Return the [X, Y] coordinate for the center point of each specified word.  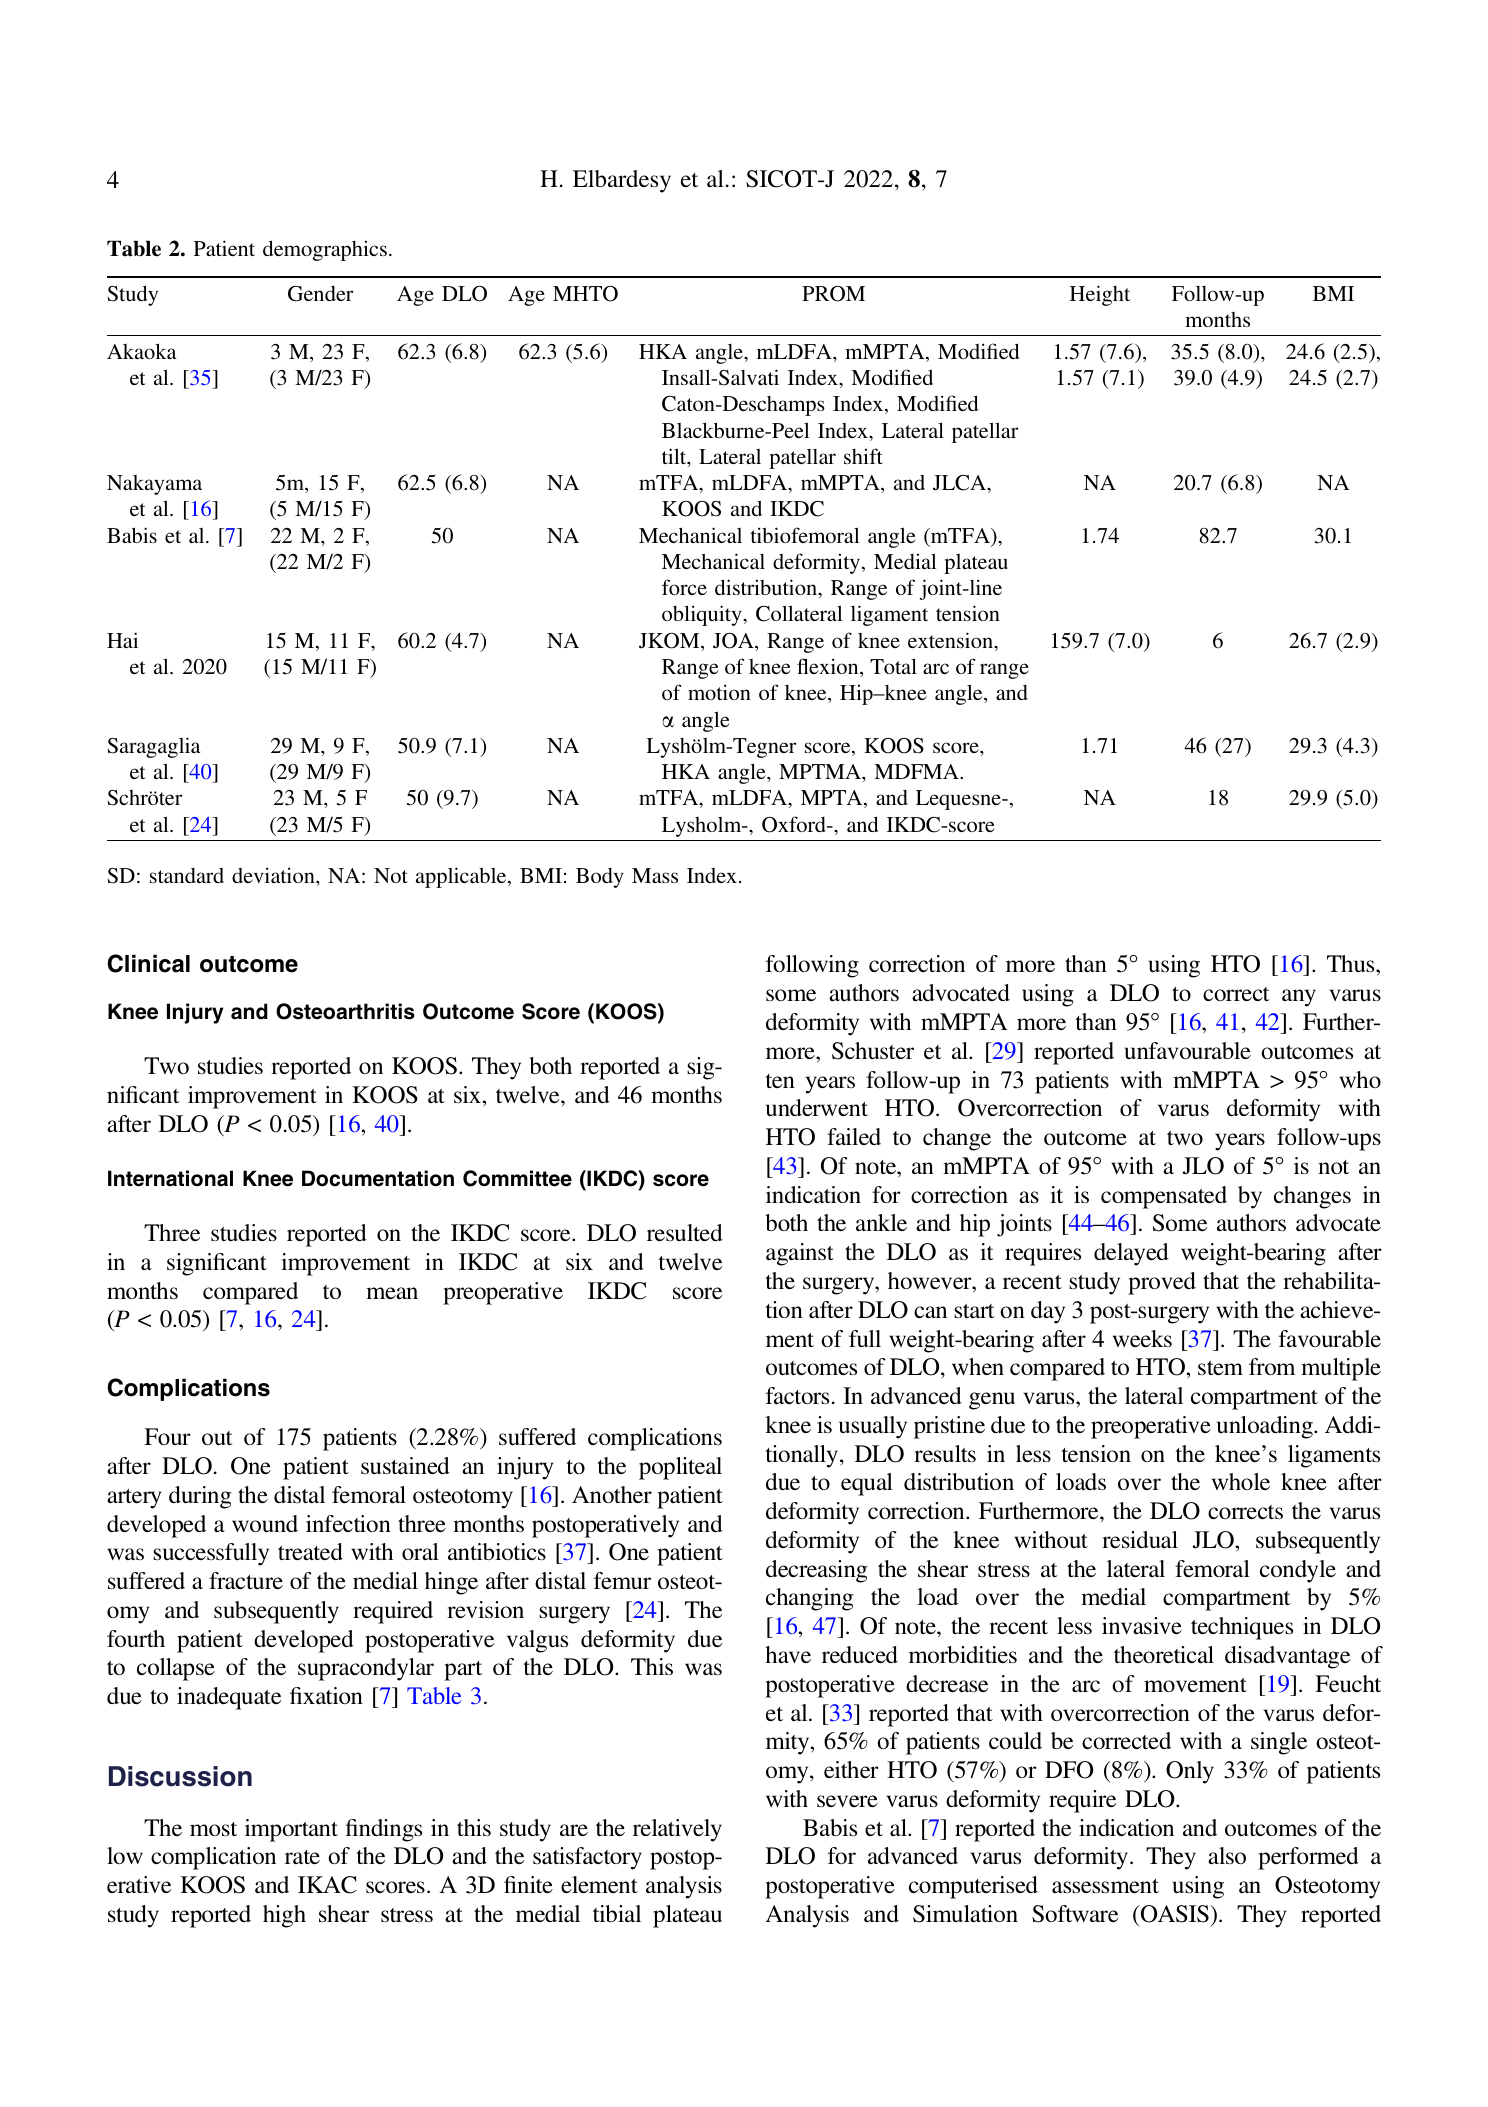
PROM [833, 294]
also [1227, 1855]
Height [1100, 295]
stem [1220, 1368]
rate [302, 1857]
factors [797, 1395]
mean [392, 1293]
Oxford [795, 824]
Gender [320, 294]
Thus [1352, 963]
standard [187, 875]
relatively [677, 1830]
